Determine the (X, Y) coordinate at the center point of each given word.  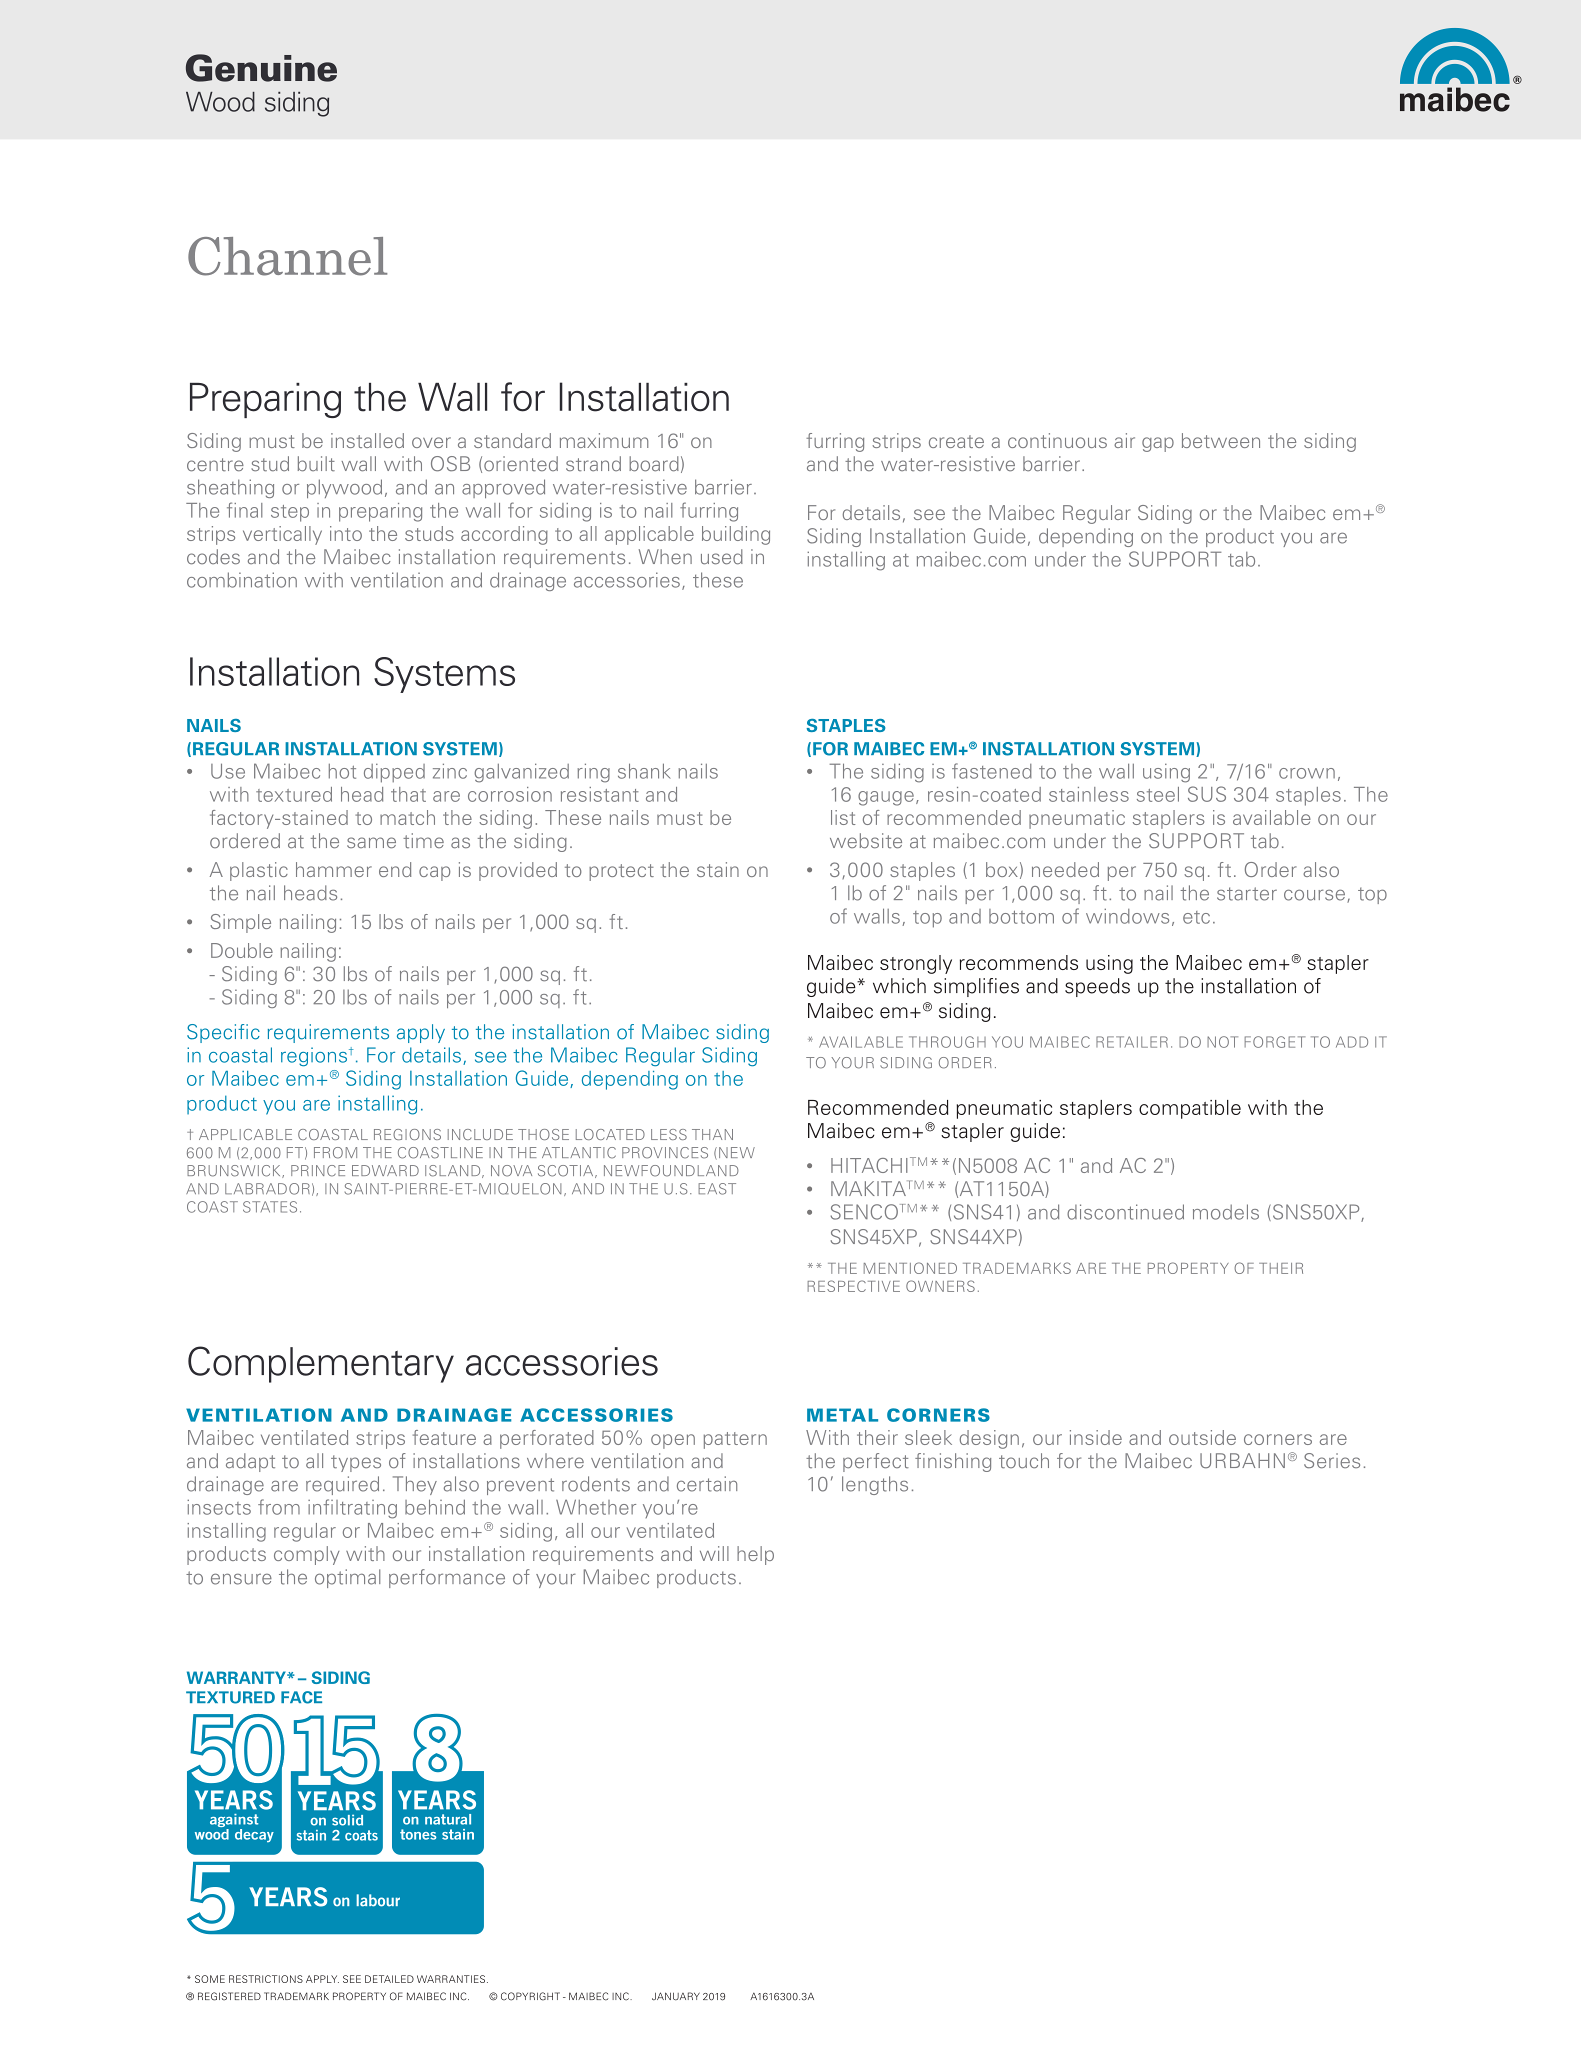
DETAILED (389, 1979)
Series (1332, 1461)
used (722, 557)
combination (242, 580)
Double (242, 950)
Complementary (321, 1364)
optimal (347, 1578)
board (654, 464)
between (1221, 440)
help (755, 1555)
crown (1307, 773)
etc (1196, 917)
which (899, 986)
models (1226, 1212)
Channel (287, 256)
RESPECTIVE (853, 1286)
